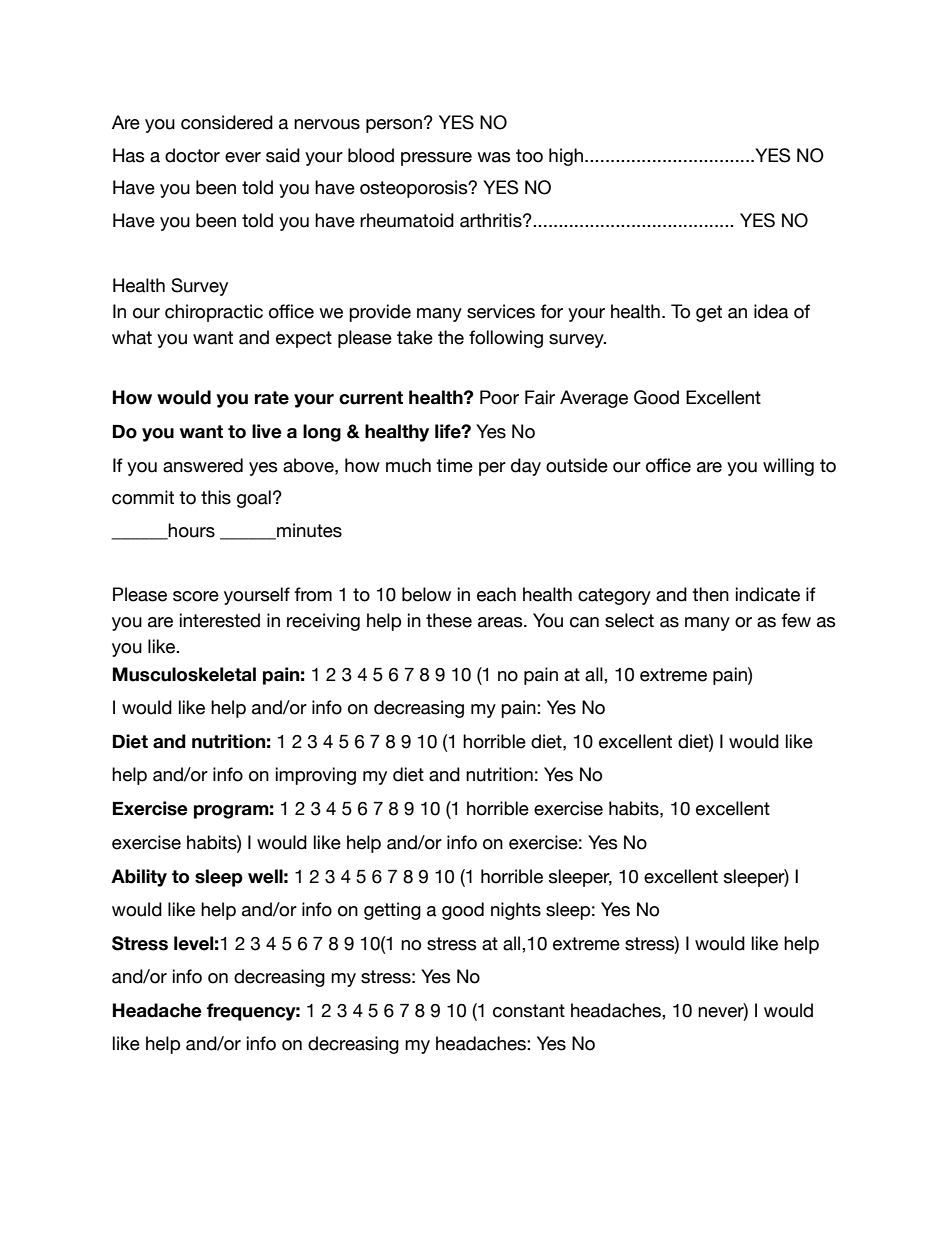 The image size is (952, 1233). I want to click on each, so click(496, 594).
